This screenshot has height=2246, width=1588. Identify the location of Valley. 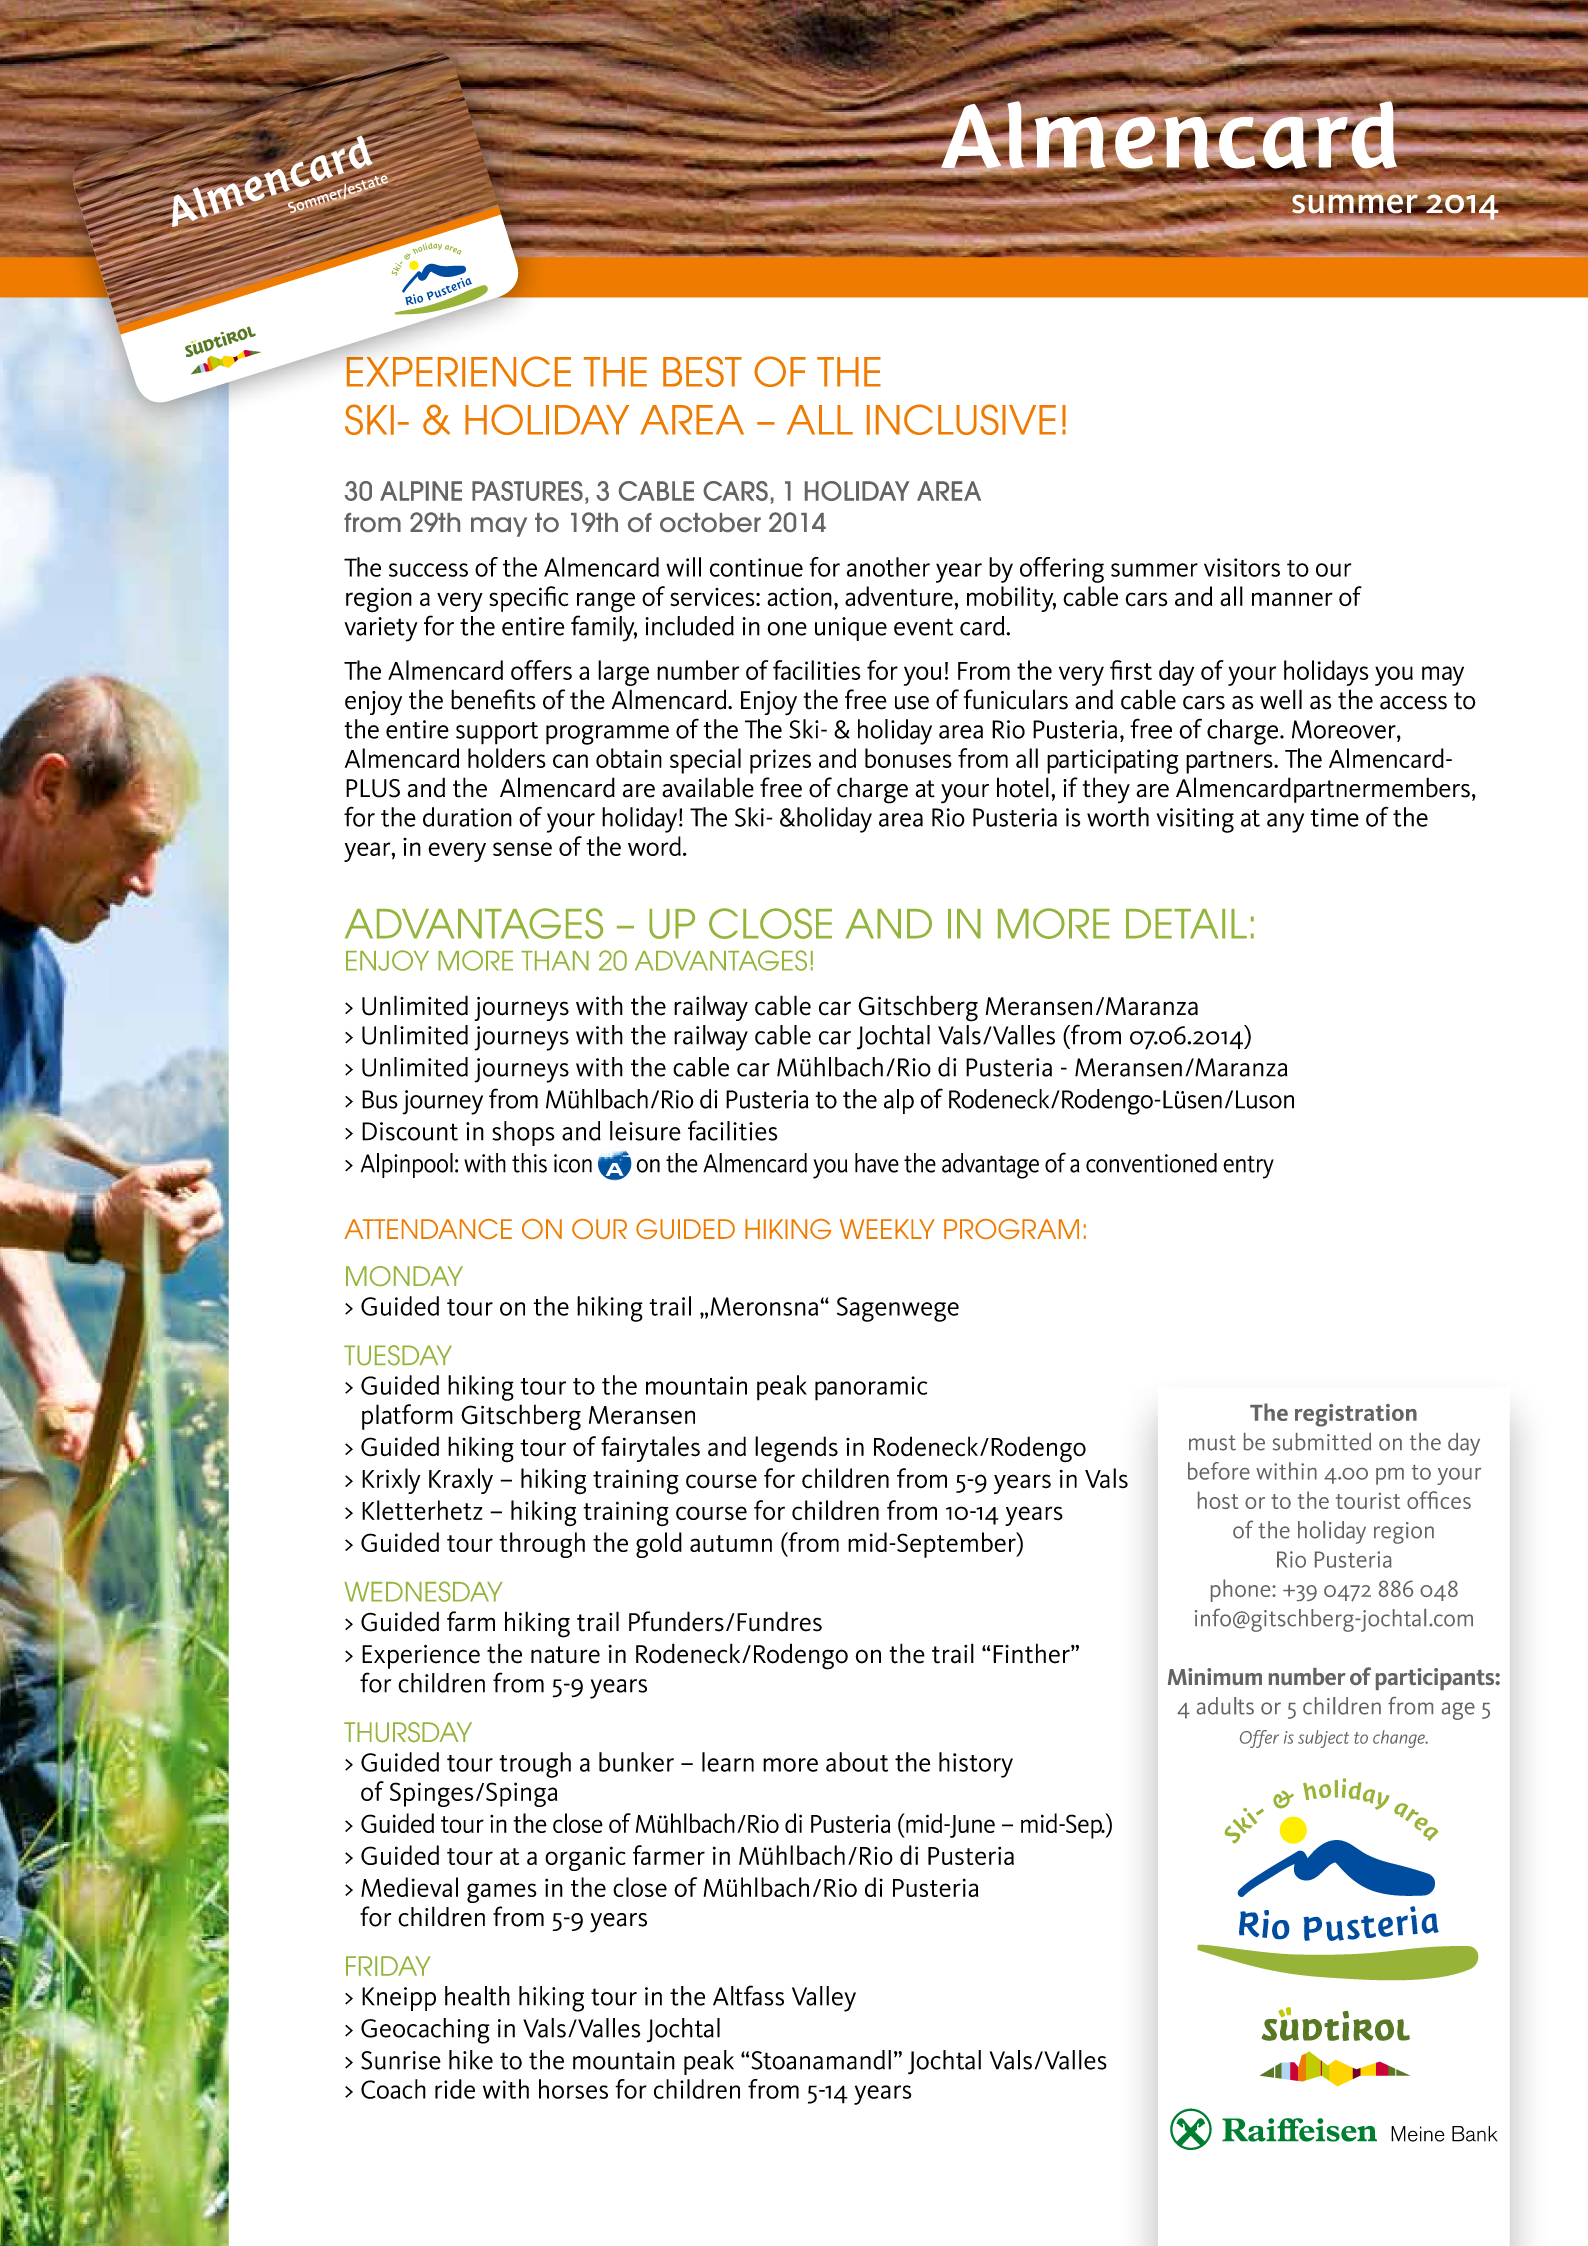
(824, 1999).
